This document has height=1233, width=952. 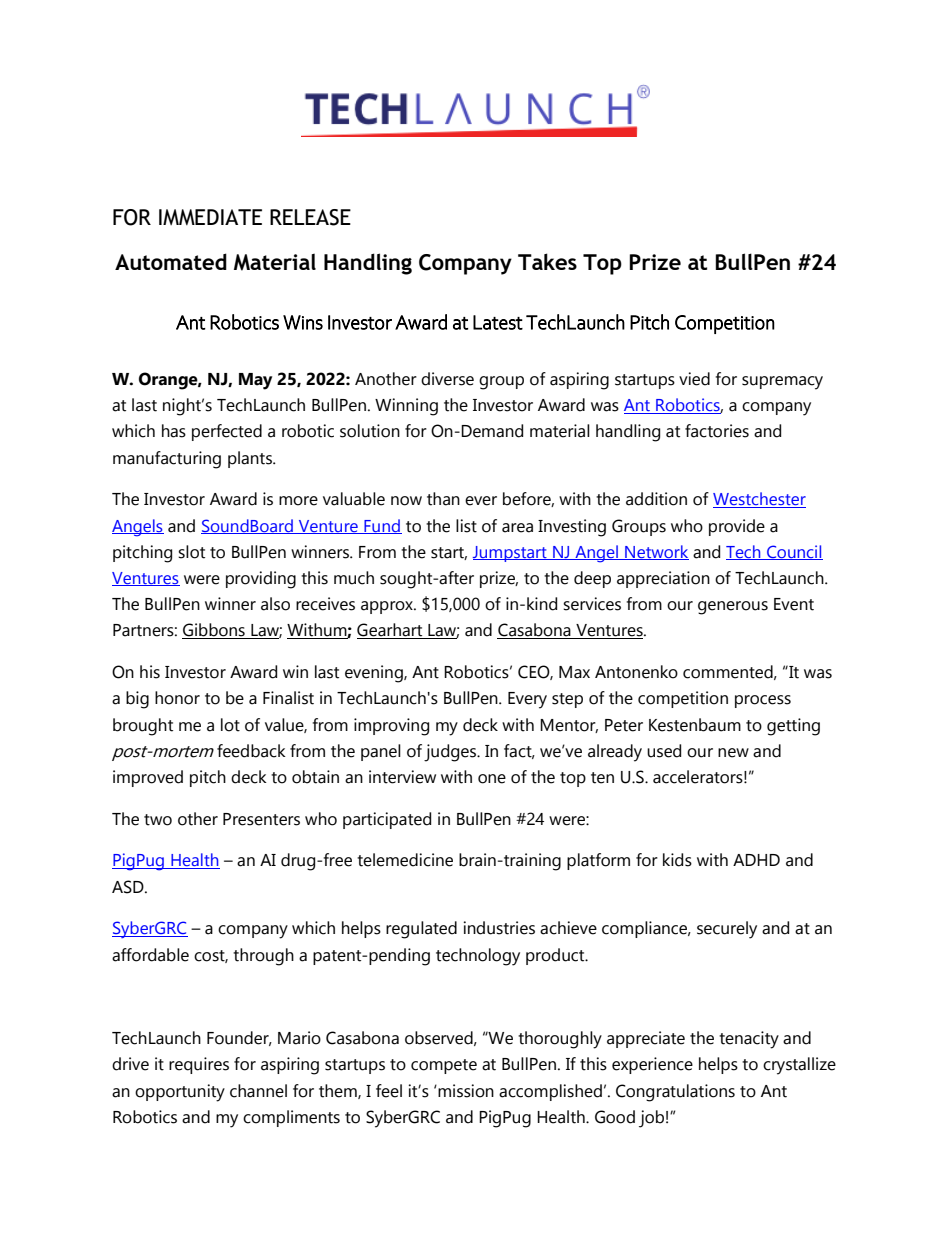 What do you see at coordinates (547, 261) in the document?
I see `Takes` at bounding box center [547, 261].
